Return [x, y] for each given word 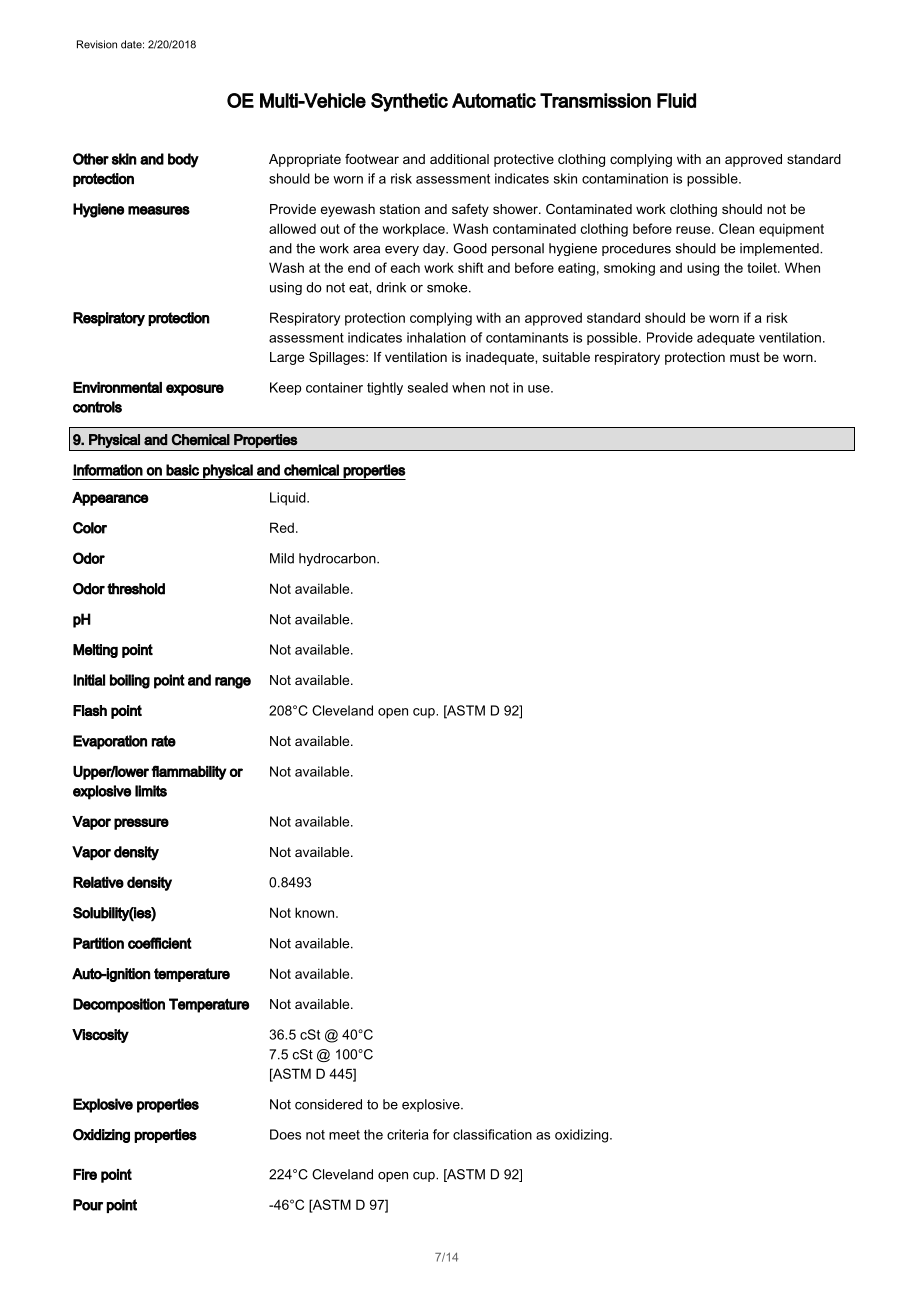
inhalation [436, 337]
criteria [407, 1134]
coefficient [160, 943]
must [745, 357]
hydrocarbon [338, 559]
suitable [566, 357]
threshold [136, 589]
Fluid [676, 100]
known [316, 912]
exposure [195, 390]
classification [492, 1134]
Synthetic [409, 102]
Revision [97, 44]
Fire [85, 1174]
